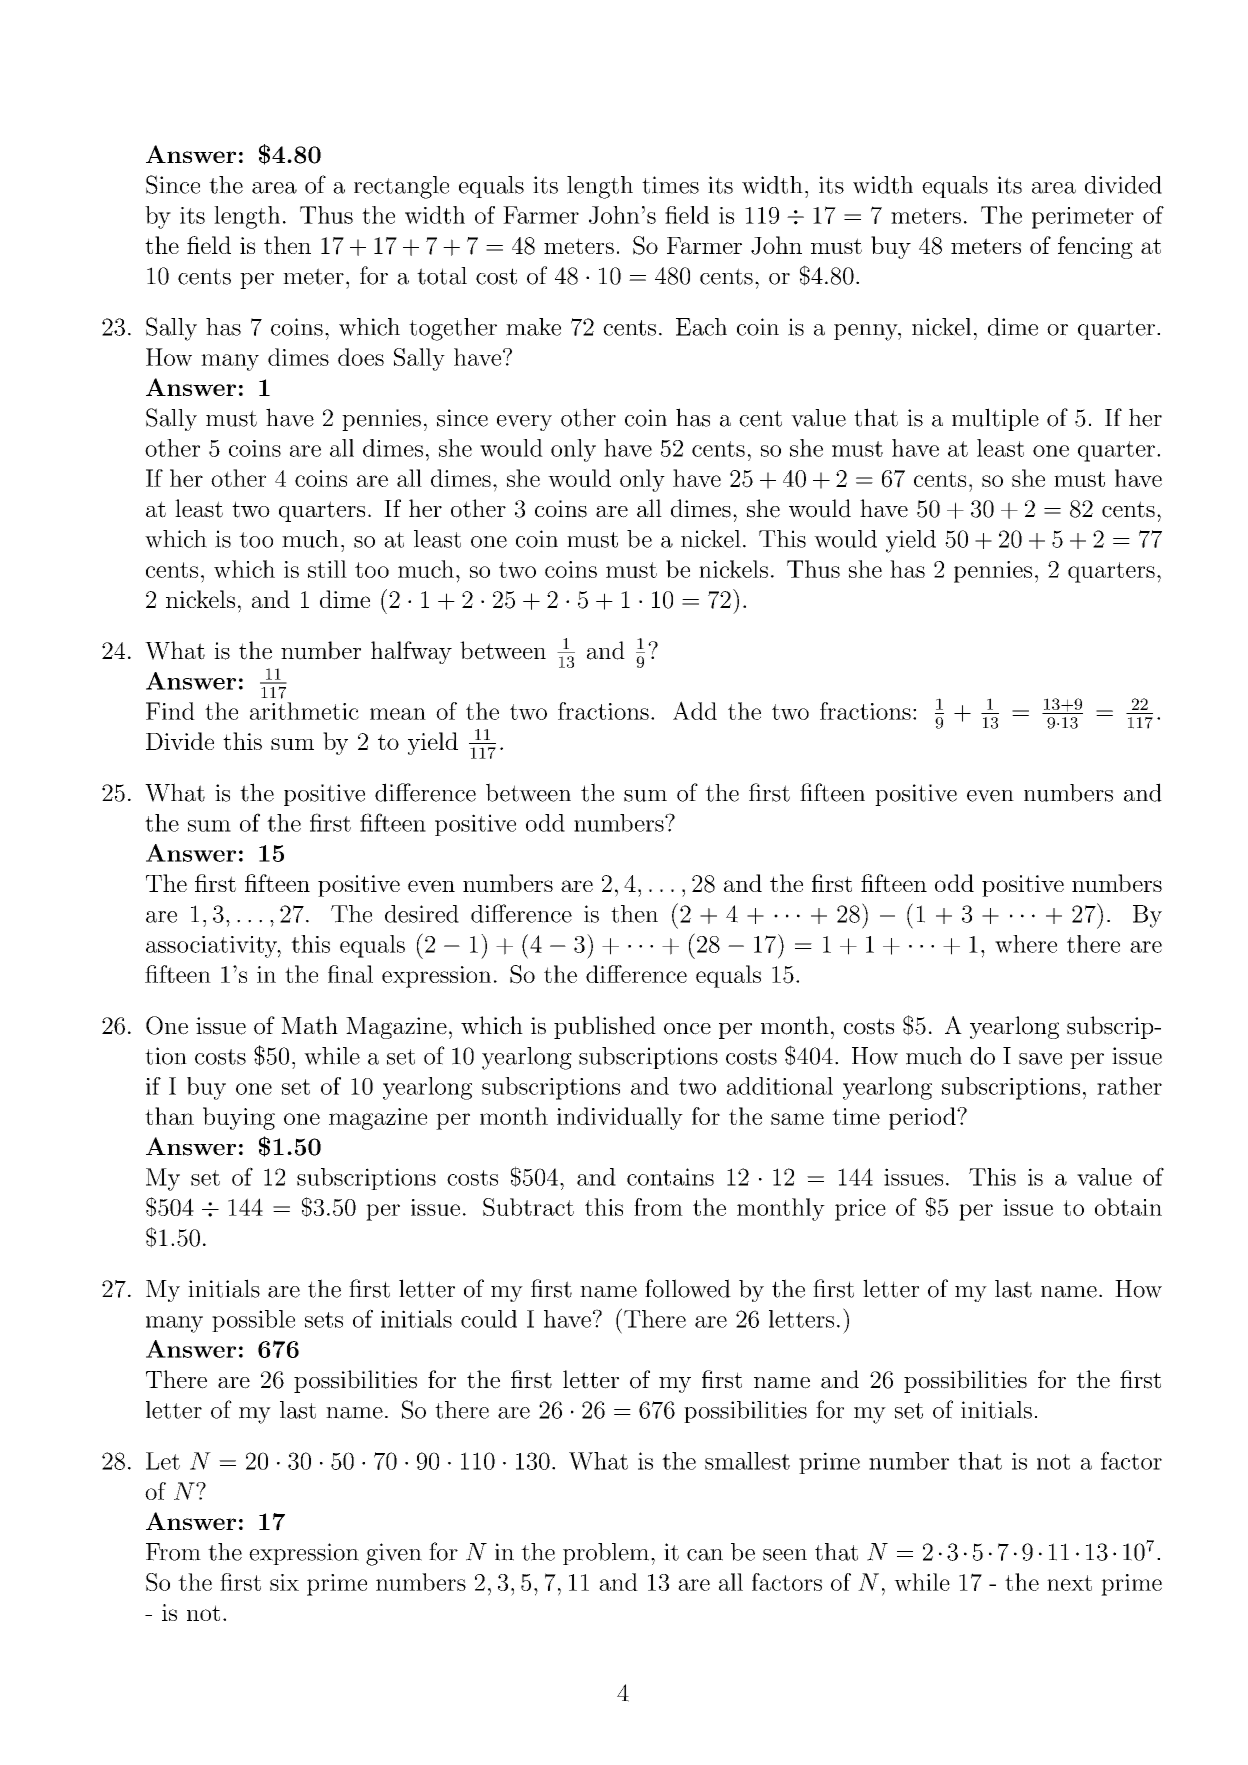 The width and height of the screenshot is (1248, 1765). What do you see at coordinates (1095, 247) in the screenshot?
I see `fencing` at bounding box center [1095, 247].
